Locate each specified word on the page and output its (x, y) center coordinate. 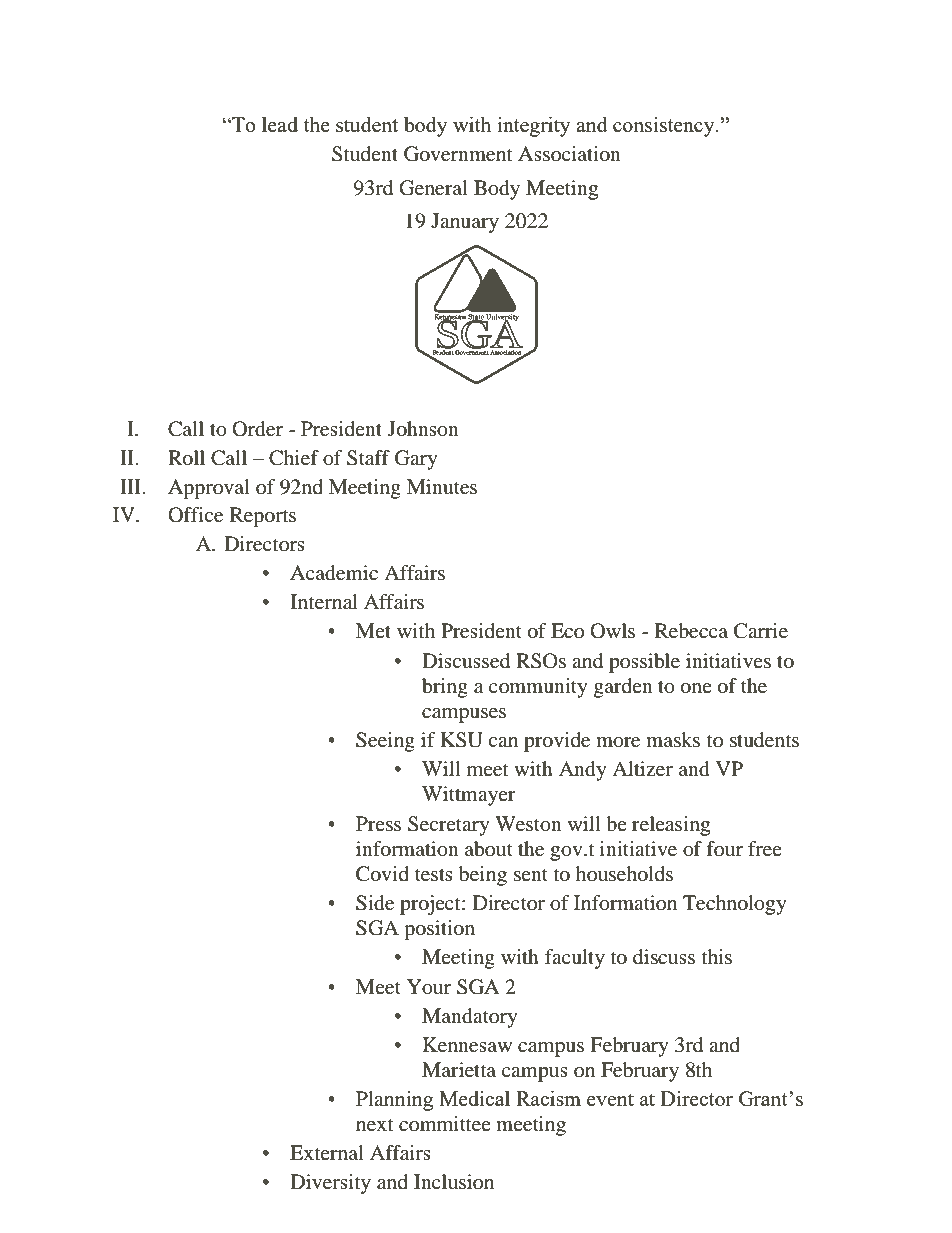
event (610, 1099)
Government (458, 154)
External (327, 1152)
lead (280, 124)
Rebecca (691, 631)
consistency (665, 126)
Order (257, 429)
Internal (324, 602)
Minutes (442, 486)
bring (445, 688)
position (439, 930)
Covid (382, 874)
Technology (735, 905)
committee (445, 1123)
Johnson (423, 429)
